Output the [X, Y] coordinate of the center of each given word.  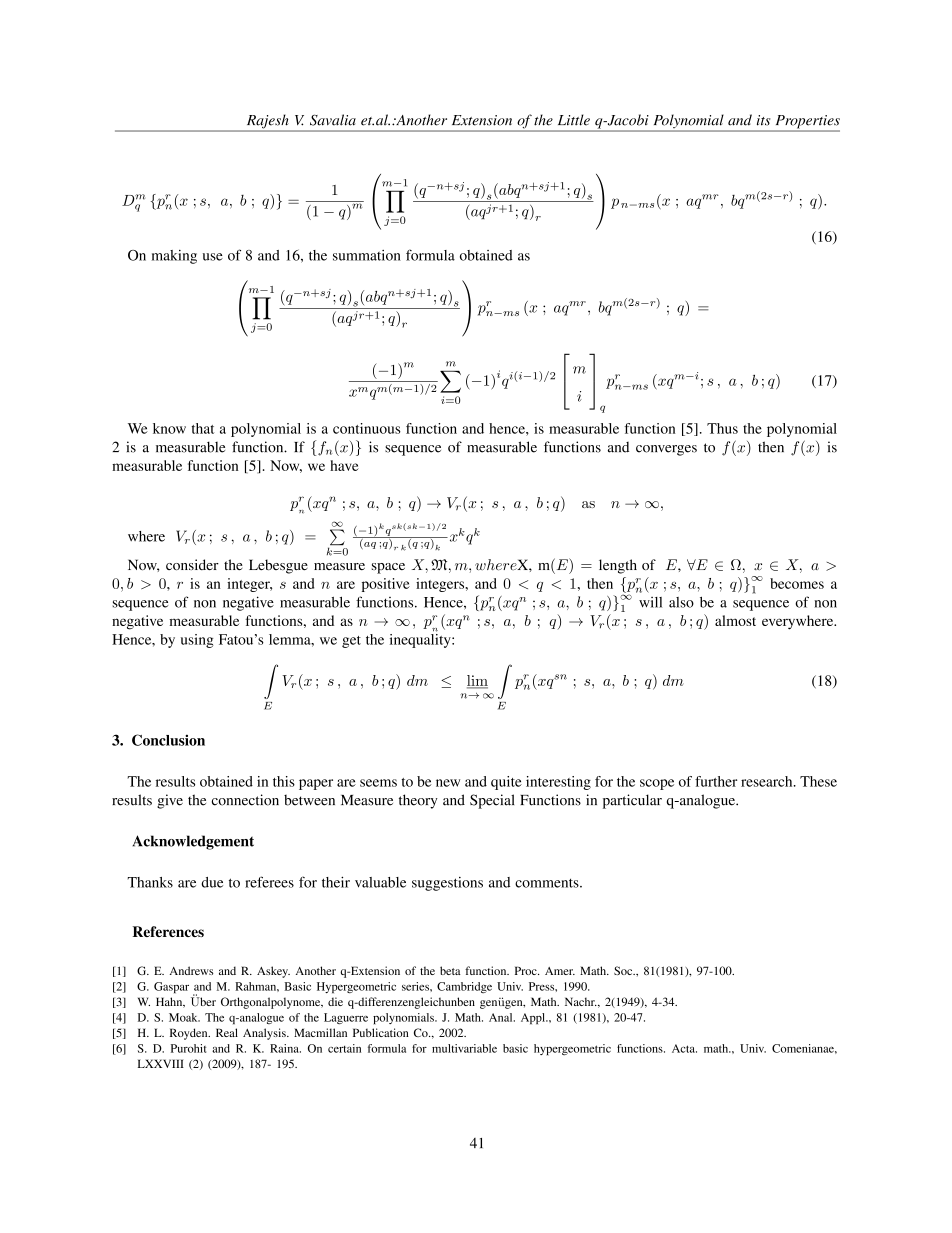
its [764, 120]
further [716, 781]
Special [492, 801]
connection [245, 800]
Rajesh [267, 122]
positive [386, 585]
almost [735, 620]
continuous [367, 428]
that [203, 428]
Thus [722, 428]
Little [574, 120]
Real [227, 1032]
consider [192, 565]
